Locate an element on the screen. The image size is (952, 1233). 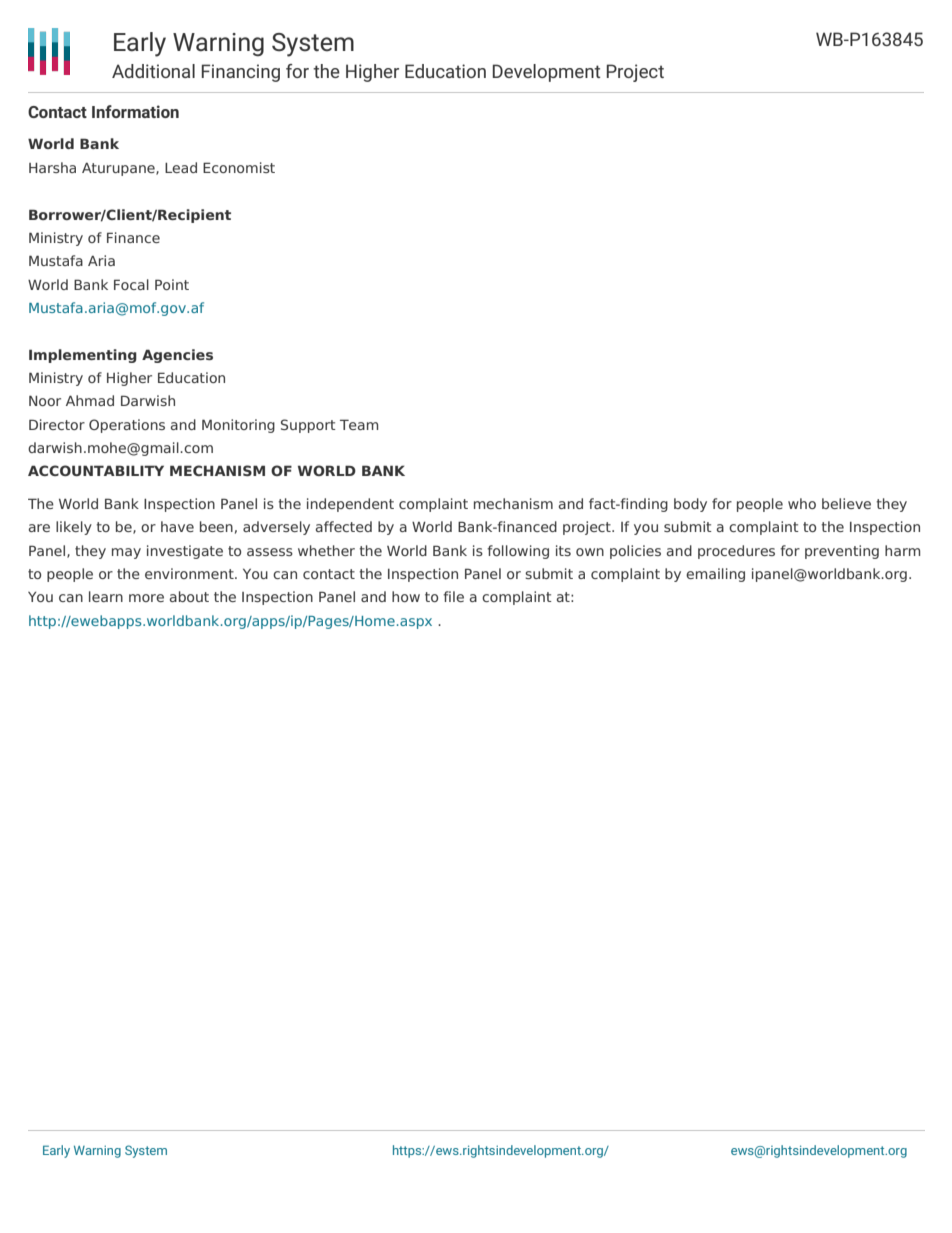
Focal is located at coordinates (131, 284).
